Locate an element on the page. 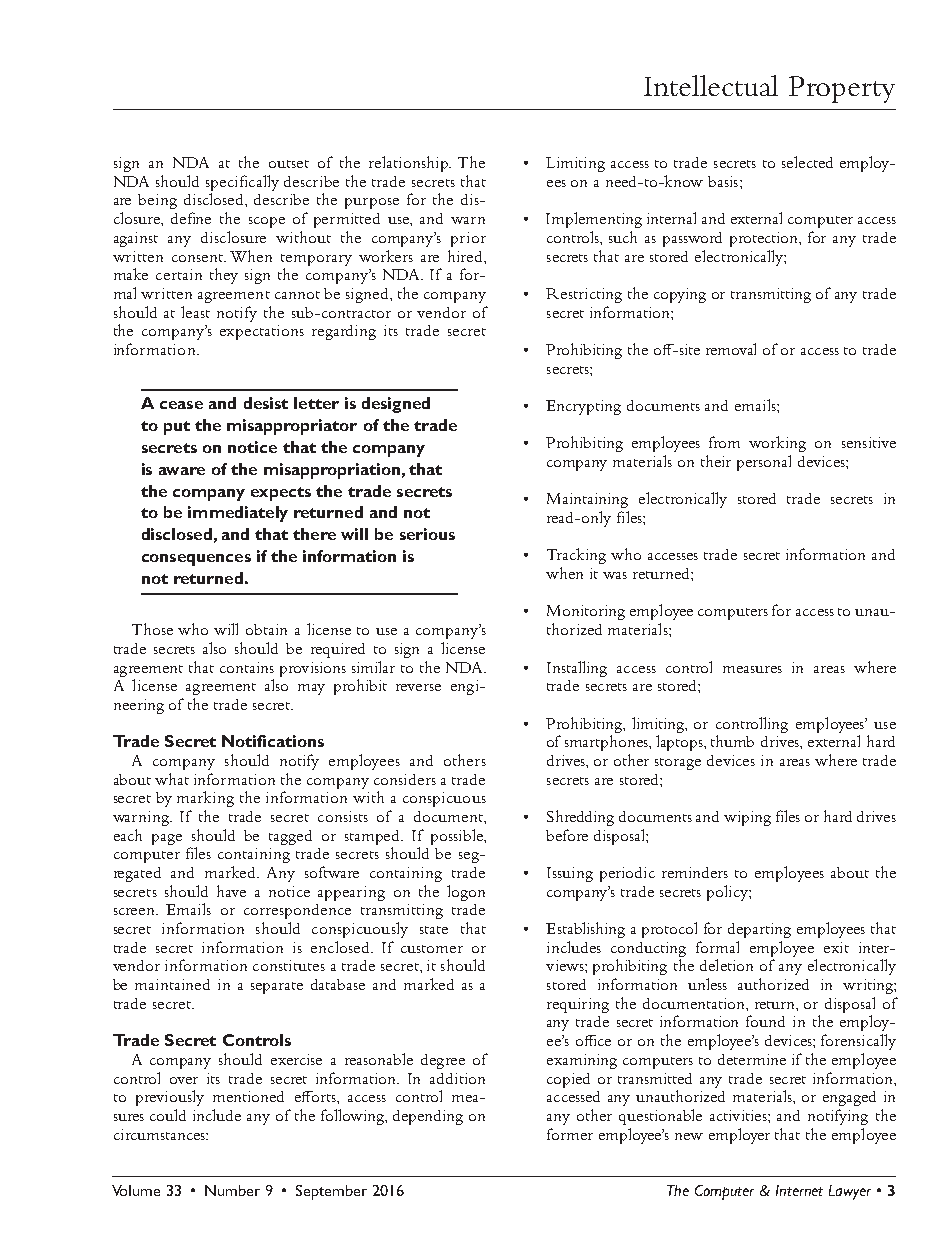 The image size is (952, 1233). selected is located at coordinates (807, 162).
